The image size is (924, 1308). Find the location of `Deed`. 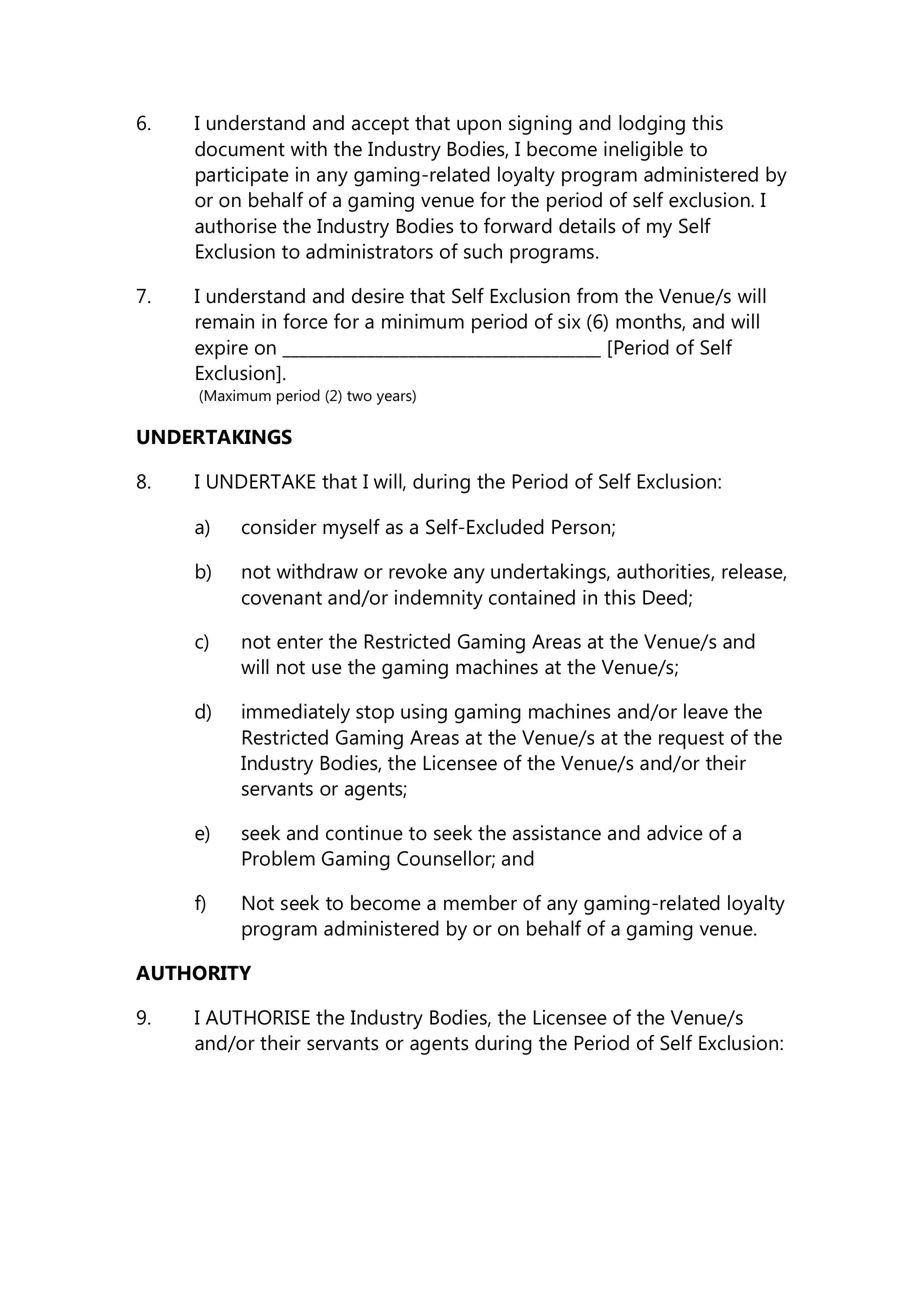

Deed is located at coordinates (665, 597).
